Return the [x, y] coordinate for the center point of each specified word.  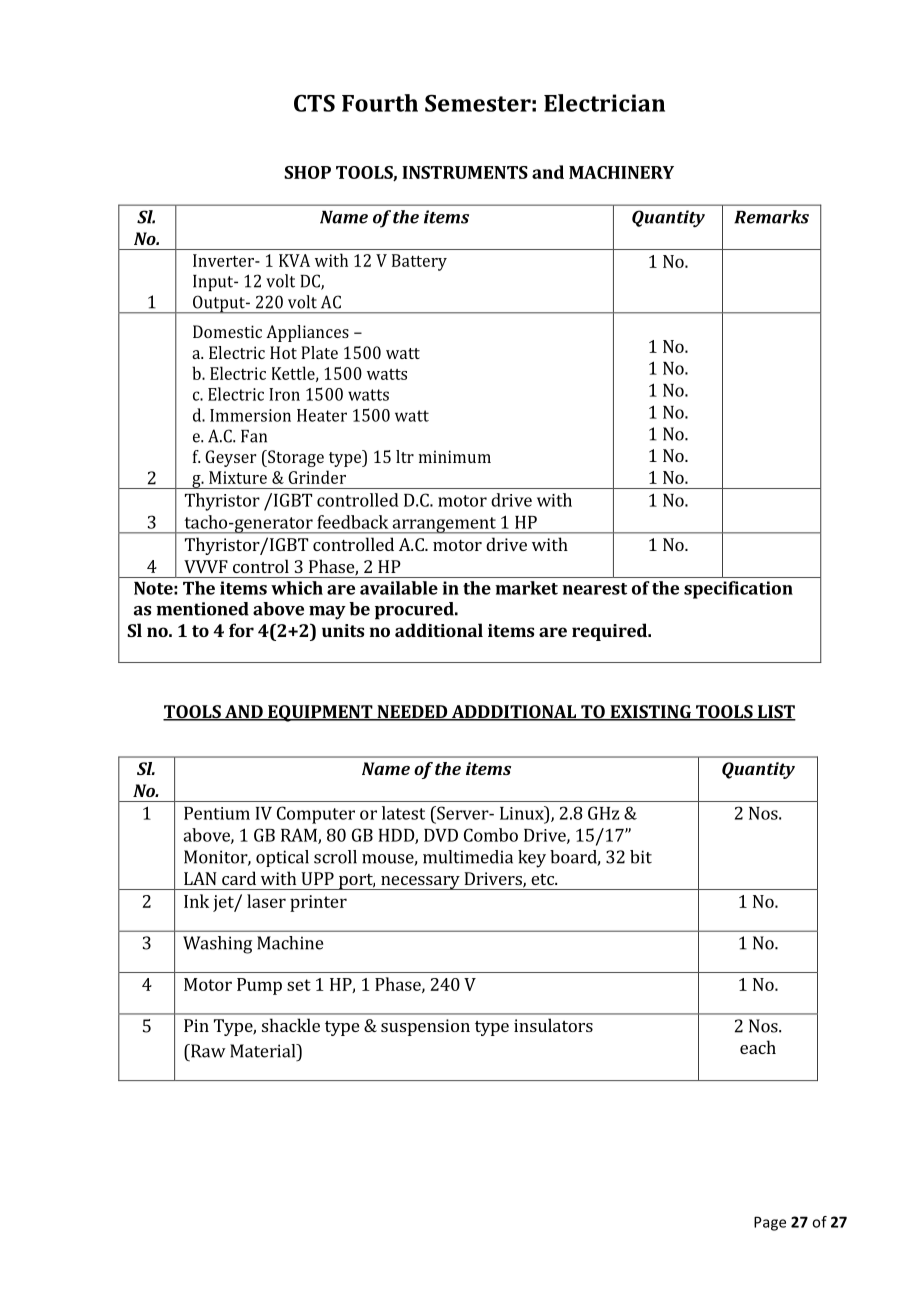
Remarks [771, 217]
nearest [594, 589]
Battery [419, 262]
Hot [283, 352]
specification [738, 590]
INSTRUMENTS [465, 172]
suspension [425, 1027]
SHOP [307, 172]
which [297, 588]
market [526, 588]
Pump [259, 986]
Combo [491, 835]
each [758, 1047]
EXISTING [650, 713]
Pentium [217, 813]
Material [264, 1051]
